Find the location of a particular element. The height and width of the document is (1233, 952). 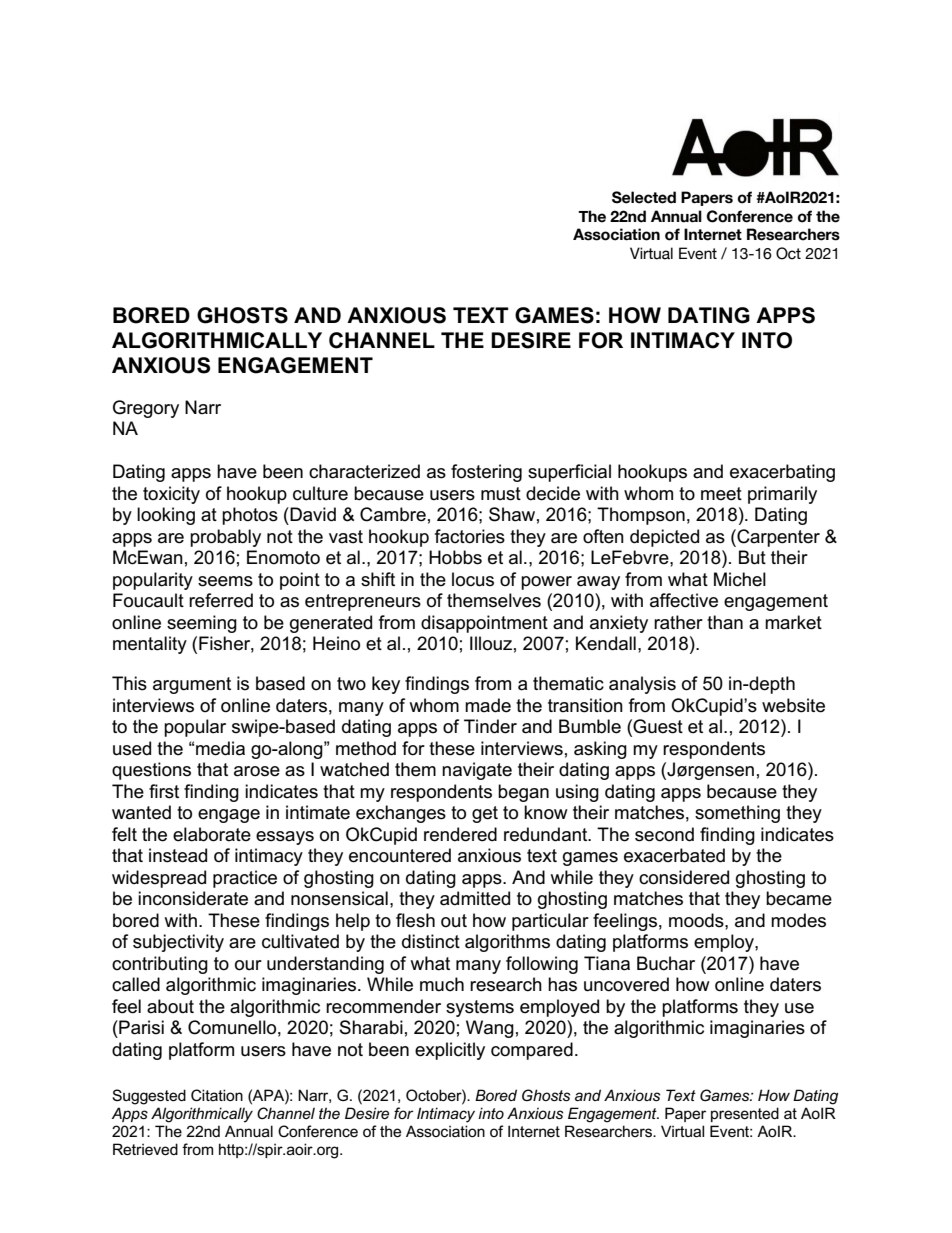

explicitly is located at coordinates (450, 1051).
